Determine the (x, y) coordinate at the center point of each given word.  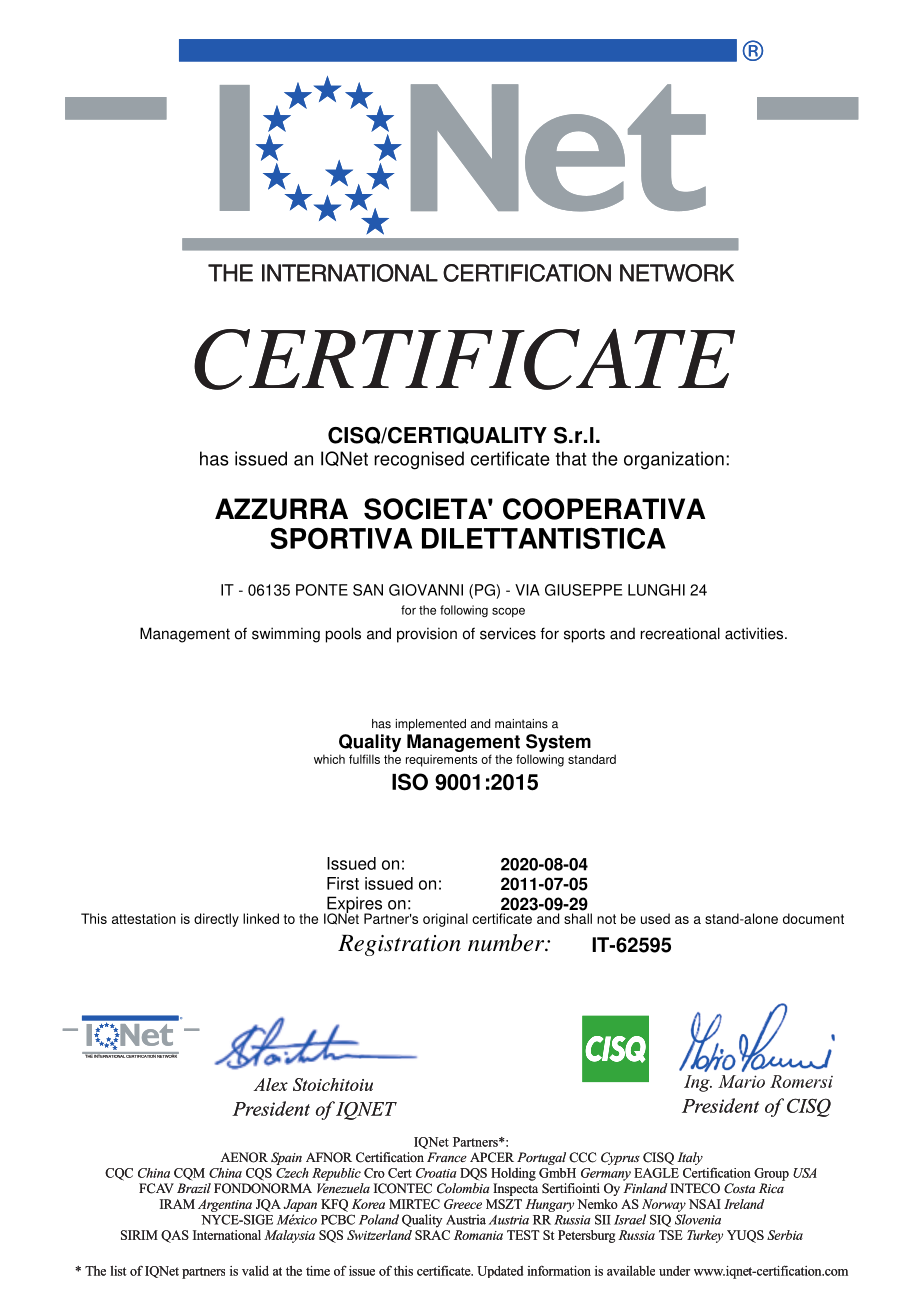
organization (674, 460)
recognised (419, 460)
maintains (521, 724)
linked (261, 918)
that (571, 458)
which (329, 759)
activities (755, 633)
